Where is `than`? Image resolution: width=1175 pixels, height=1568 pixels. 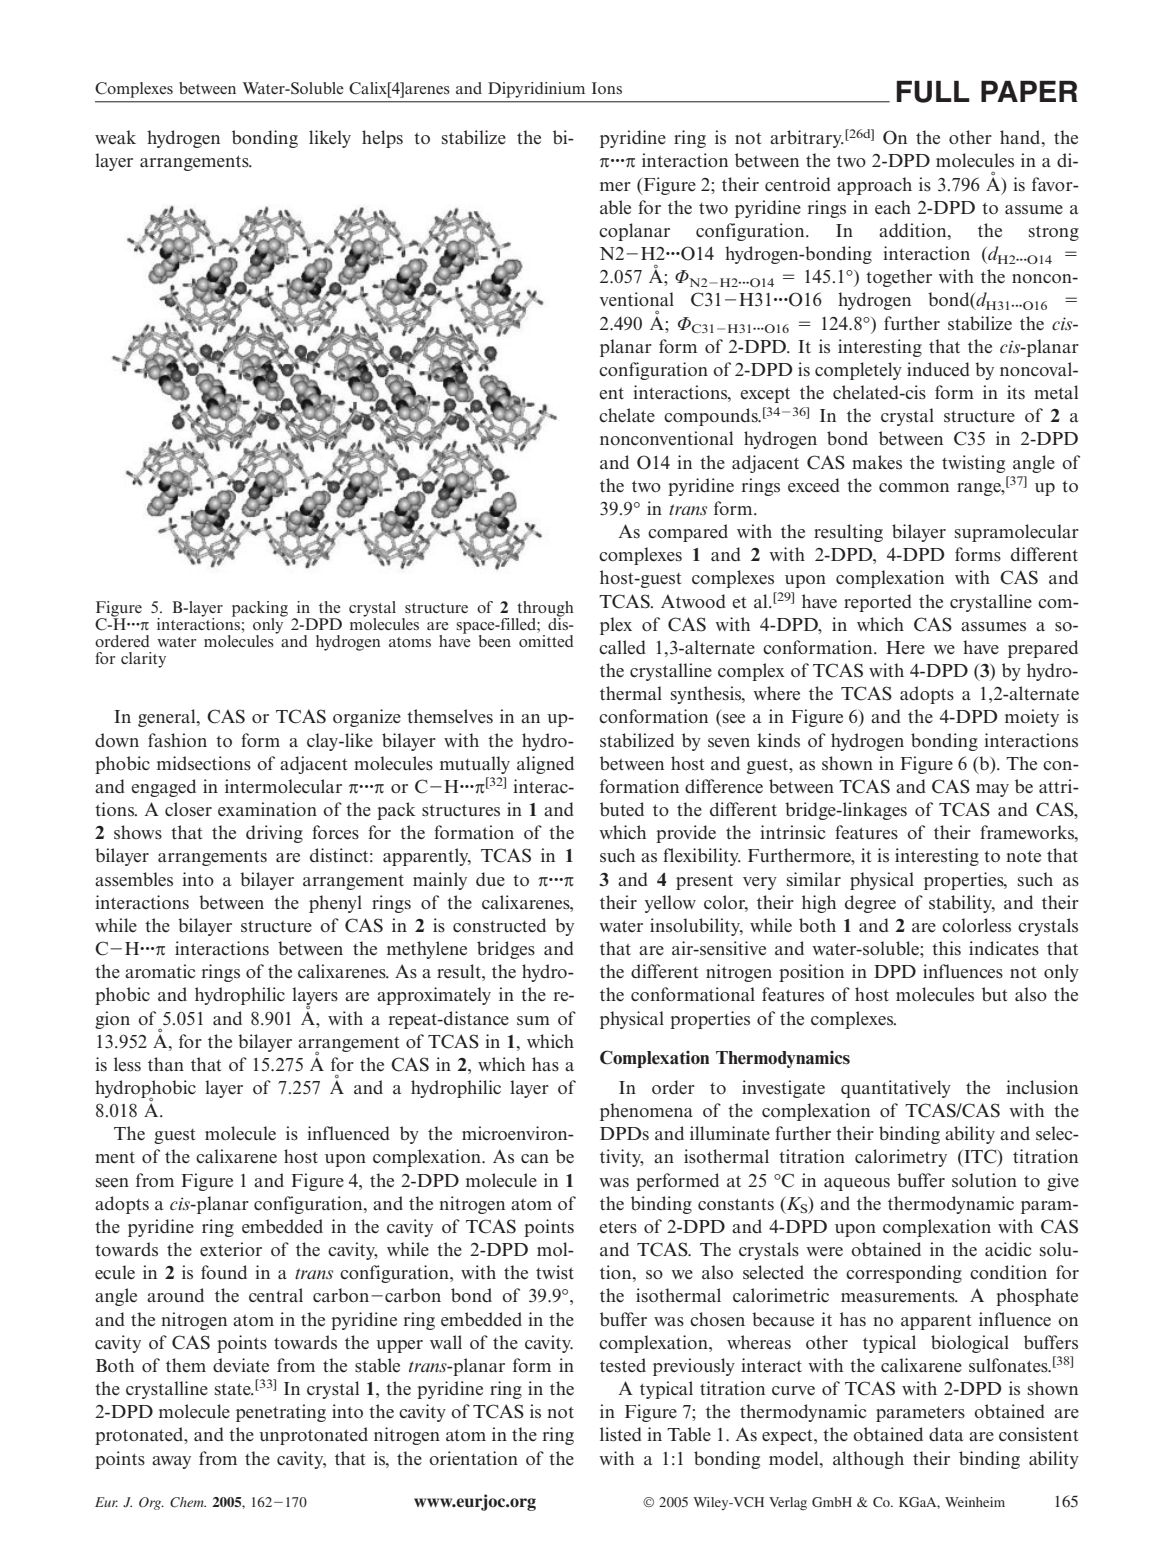
than is located at coordinates (166, 1064).
